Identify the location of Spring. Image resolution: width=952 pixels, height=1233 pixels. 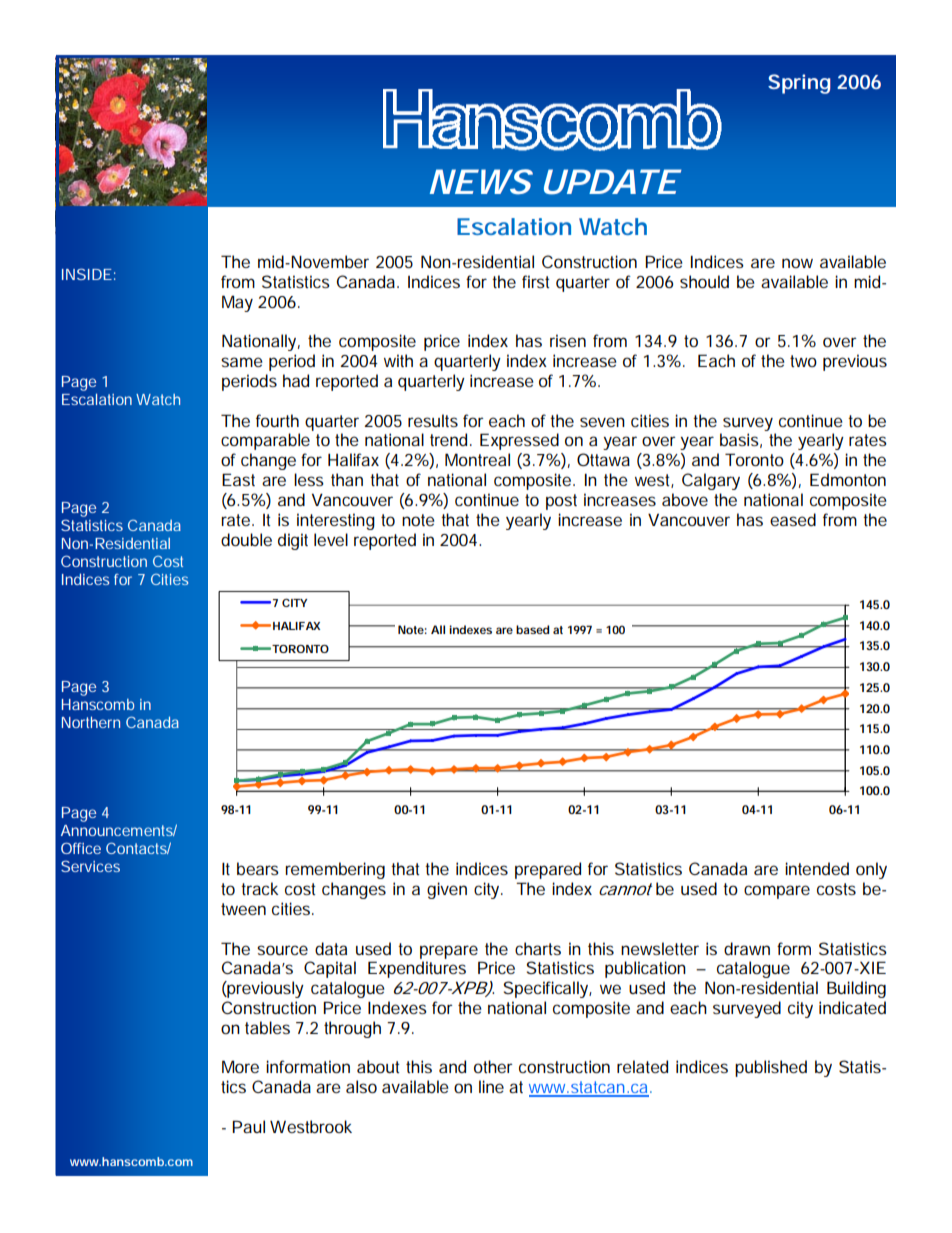
(799, 84).
